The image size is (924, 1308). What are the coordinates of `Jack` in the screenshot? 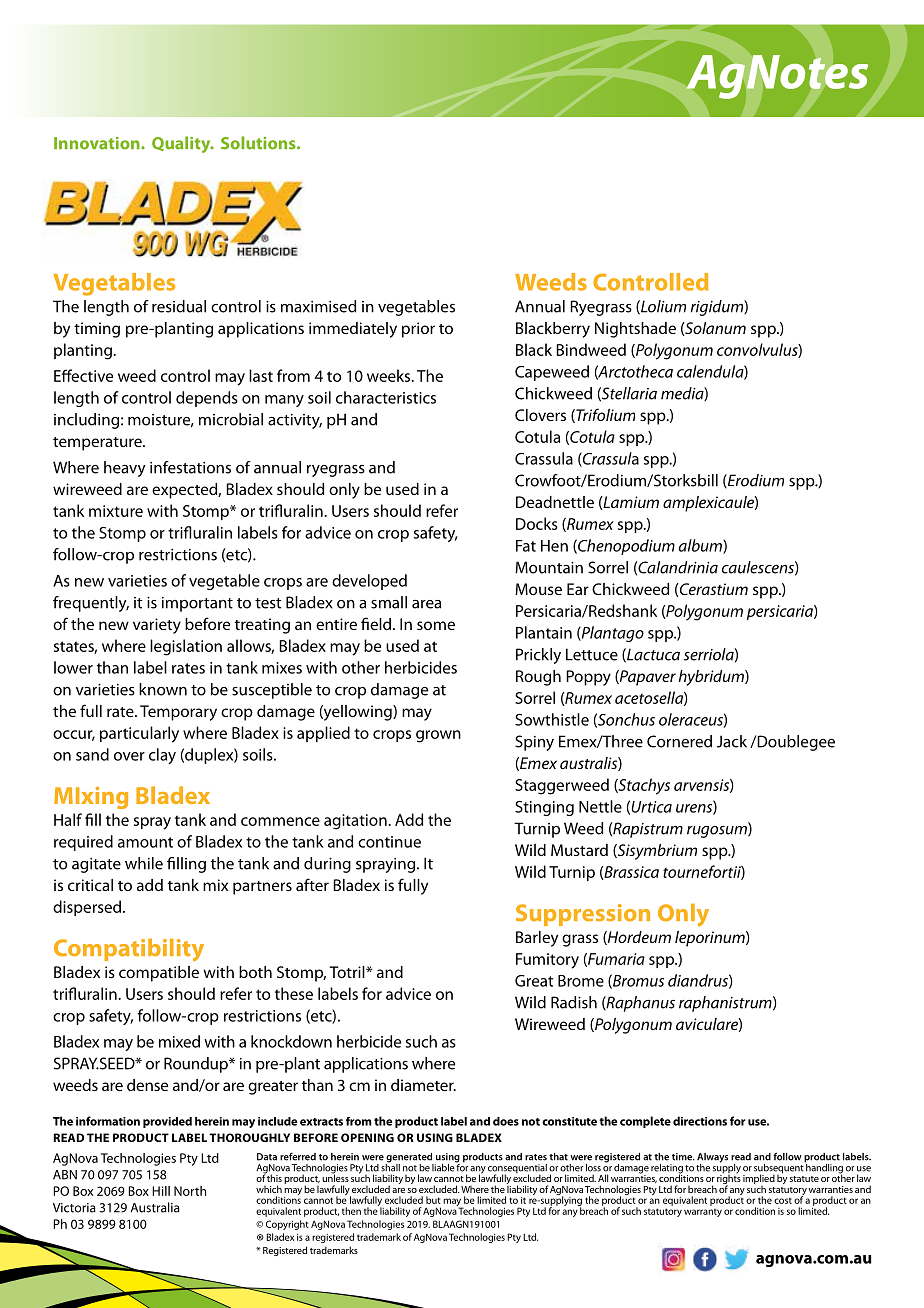 It's located at (732, 741).
